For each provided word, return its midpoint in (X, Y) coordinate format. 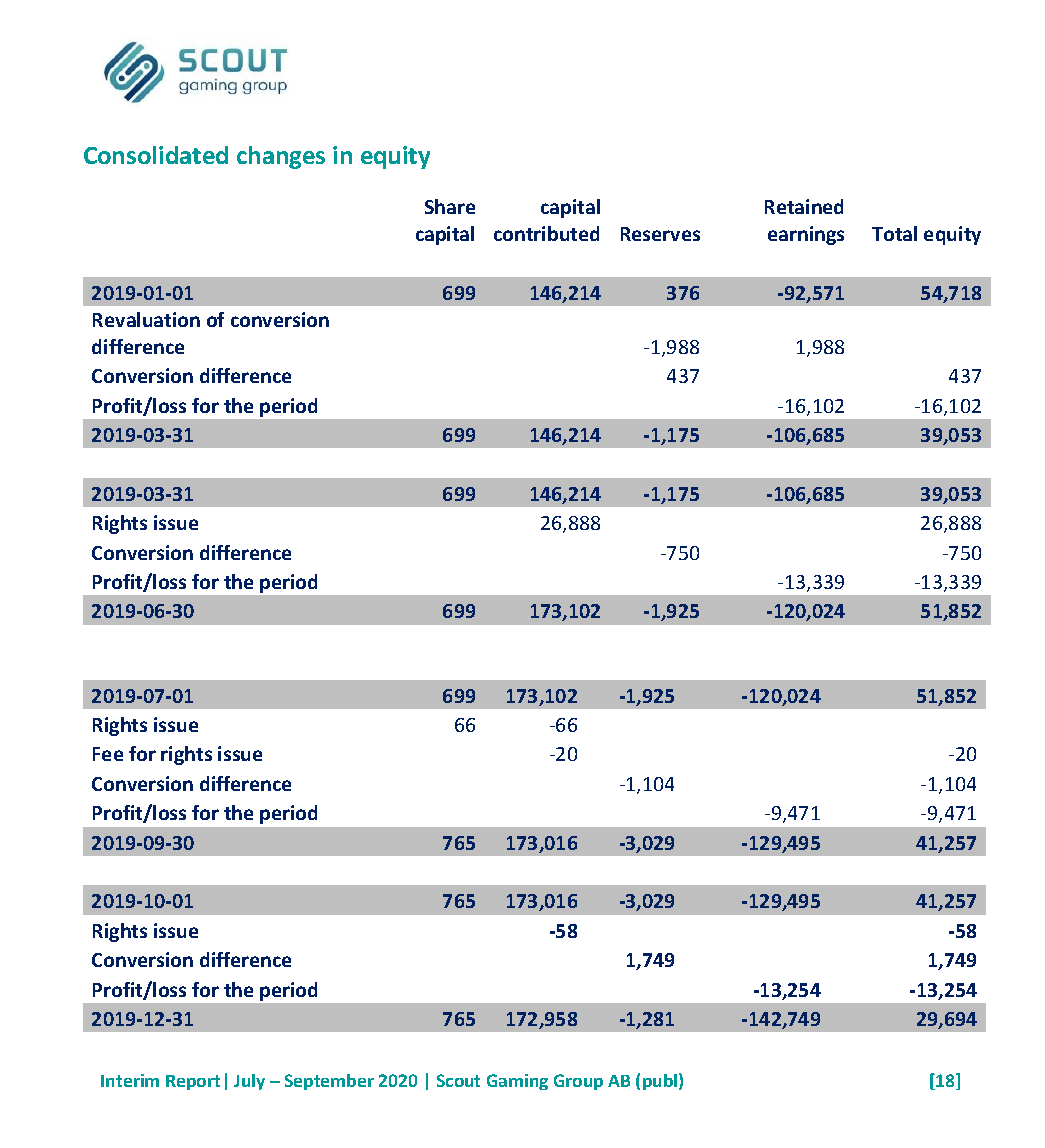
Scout (458, 1080)
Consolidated (156, 155)
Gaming (517, 1082)
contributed (546, 233)
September (329, 1082)
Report (193, 1082)
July (249, 1082)
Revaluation (146, 319)
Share (450, 206)
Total (894, 233)
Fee (108, 754)
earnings (806, 235)
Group (578, 1082)
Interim (130, 1080)
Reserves (660, 234)
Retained (804, 206)
